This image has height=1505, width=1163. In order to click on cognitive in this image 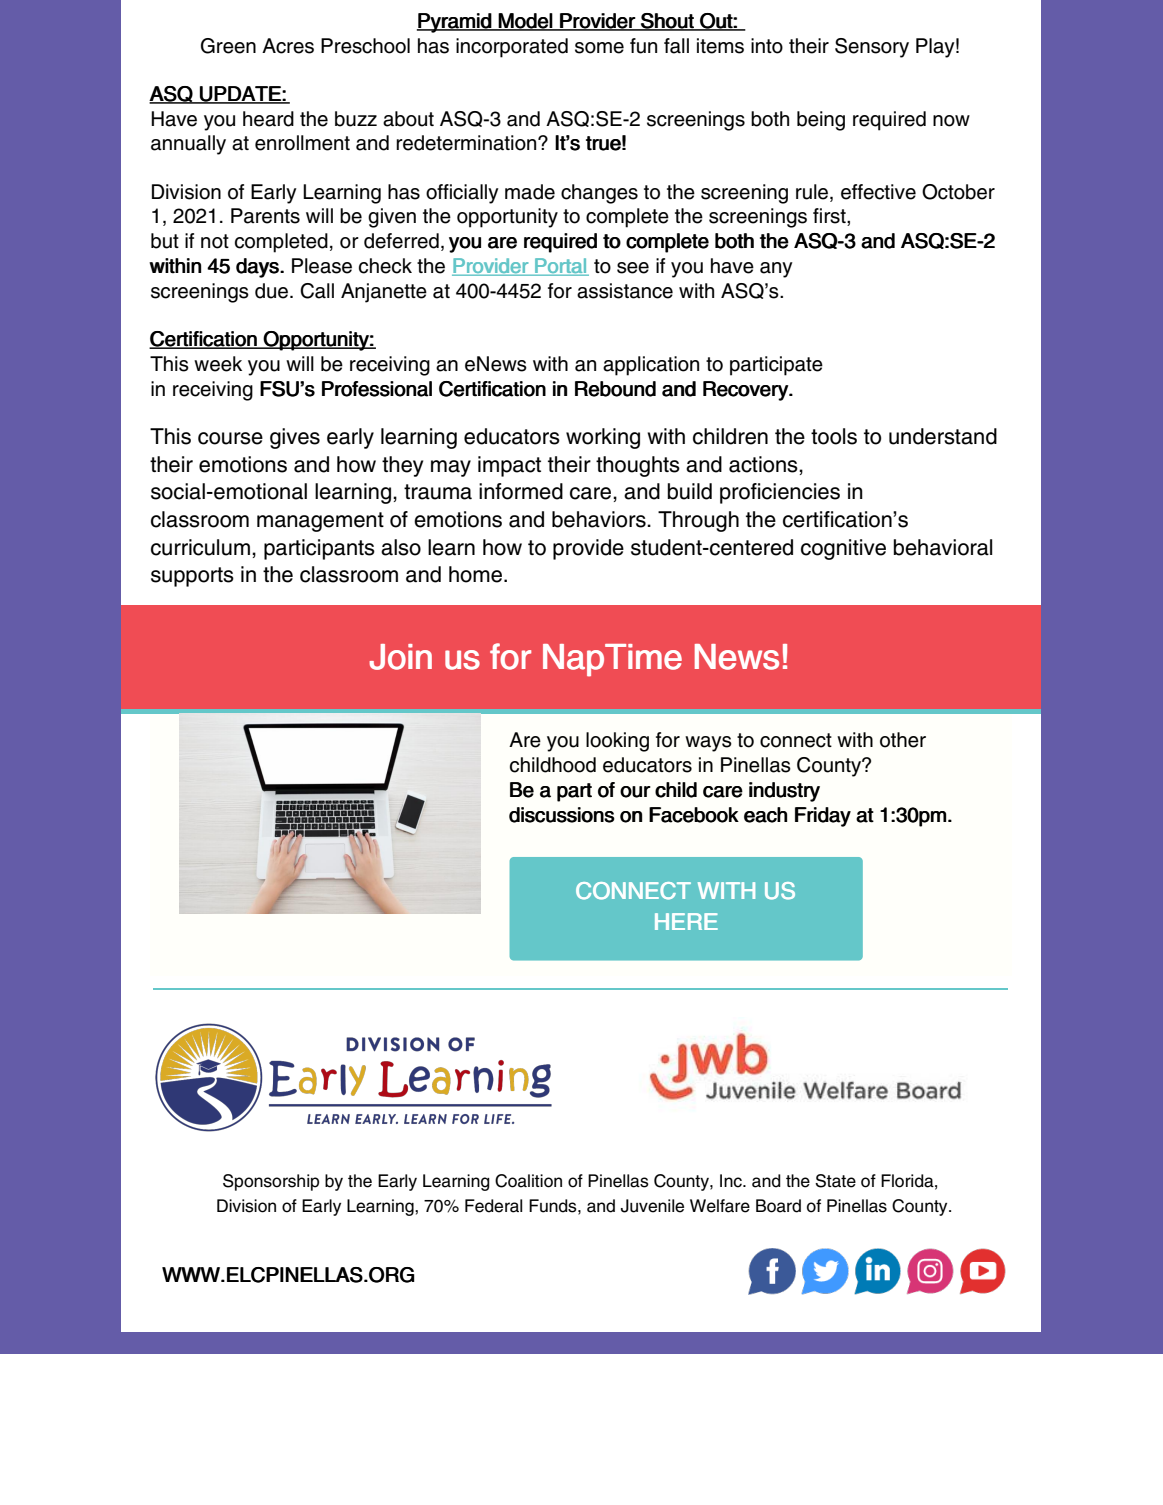, I will do `click(843, 549)`.
